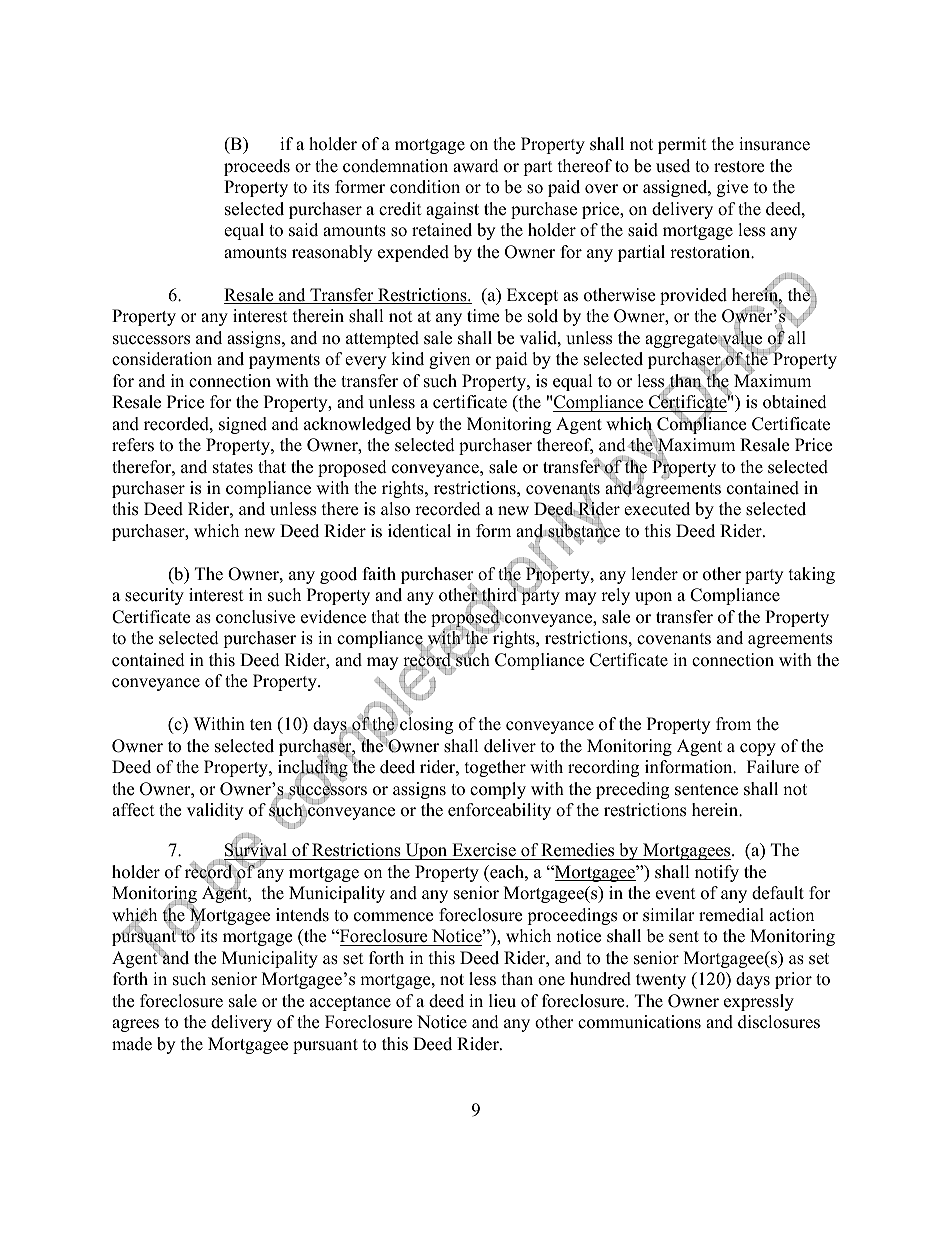 Image resolution: width=952 pixels, height=1233 pixels. I want to click on kind, so click(407, 359).
